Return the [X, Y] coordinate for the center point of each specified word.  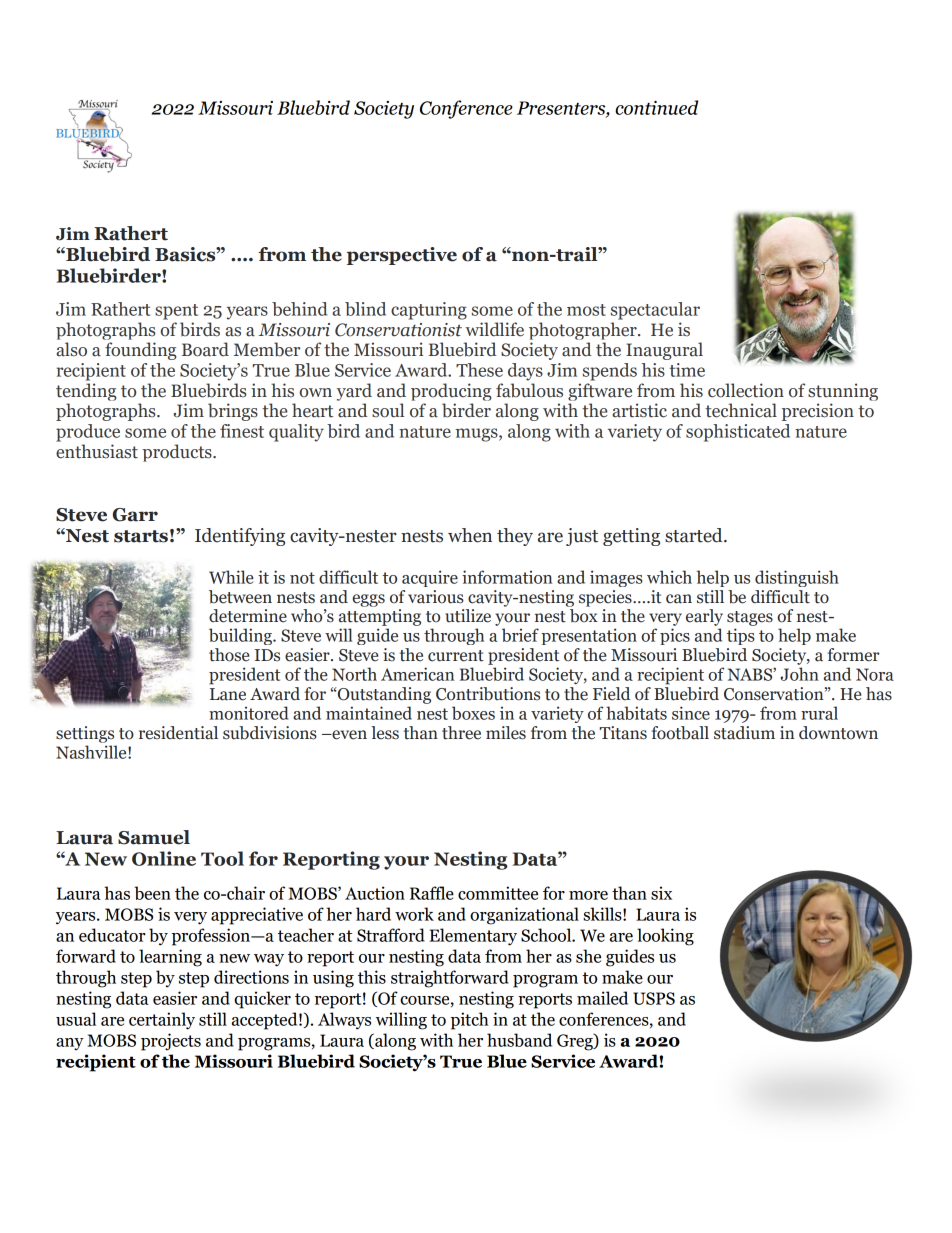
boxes [473, 713]
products [178, 453]
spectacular [655, 311]
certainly [162, 1021]
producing [451, 392]
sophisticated [738, 433]
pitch [470, 1021]
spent [176, 312]
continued [656, 107]
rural [819, 713]
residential [178, 733]
